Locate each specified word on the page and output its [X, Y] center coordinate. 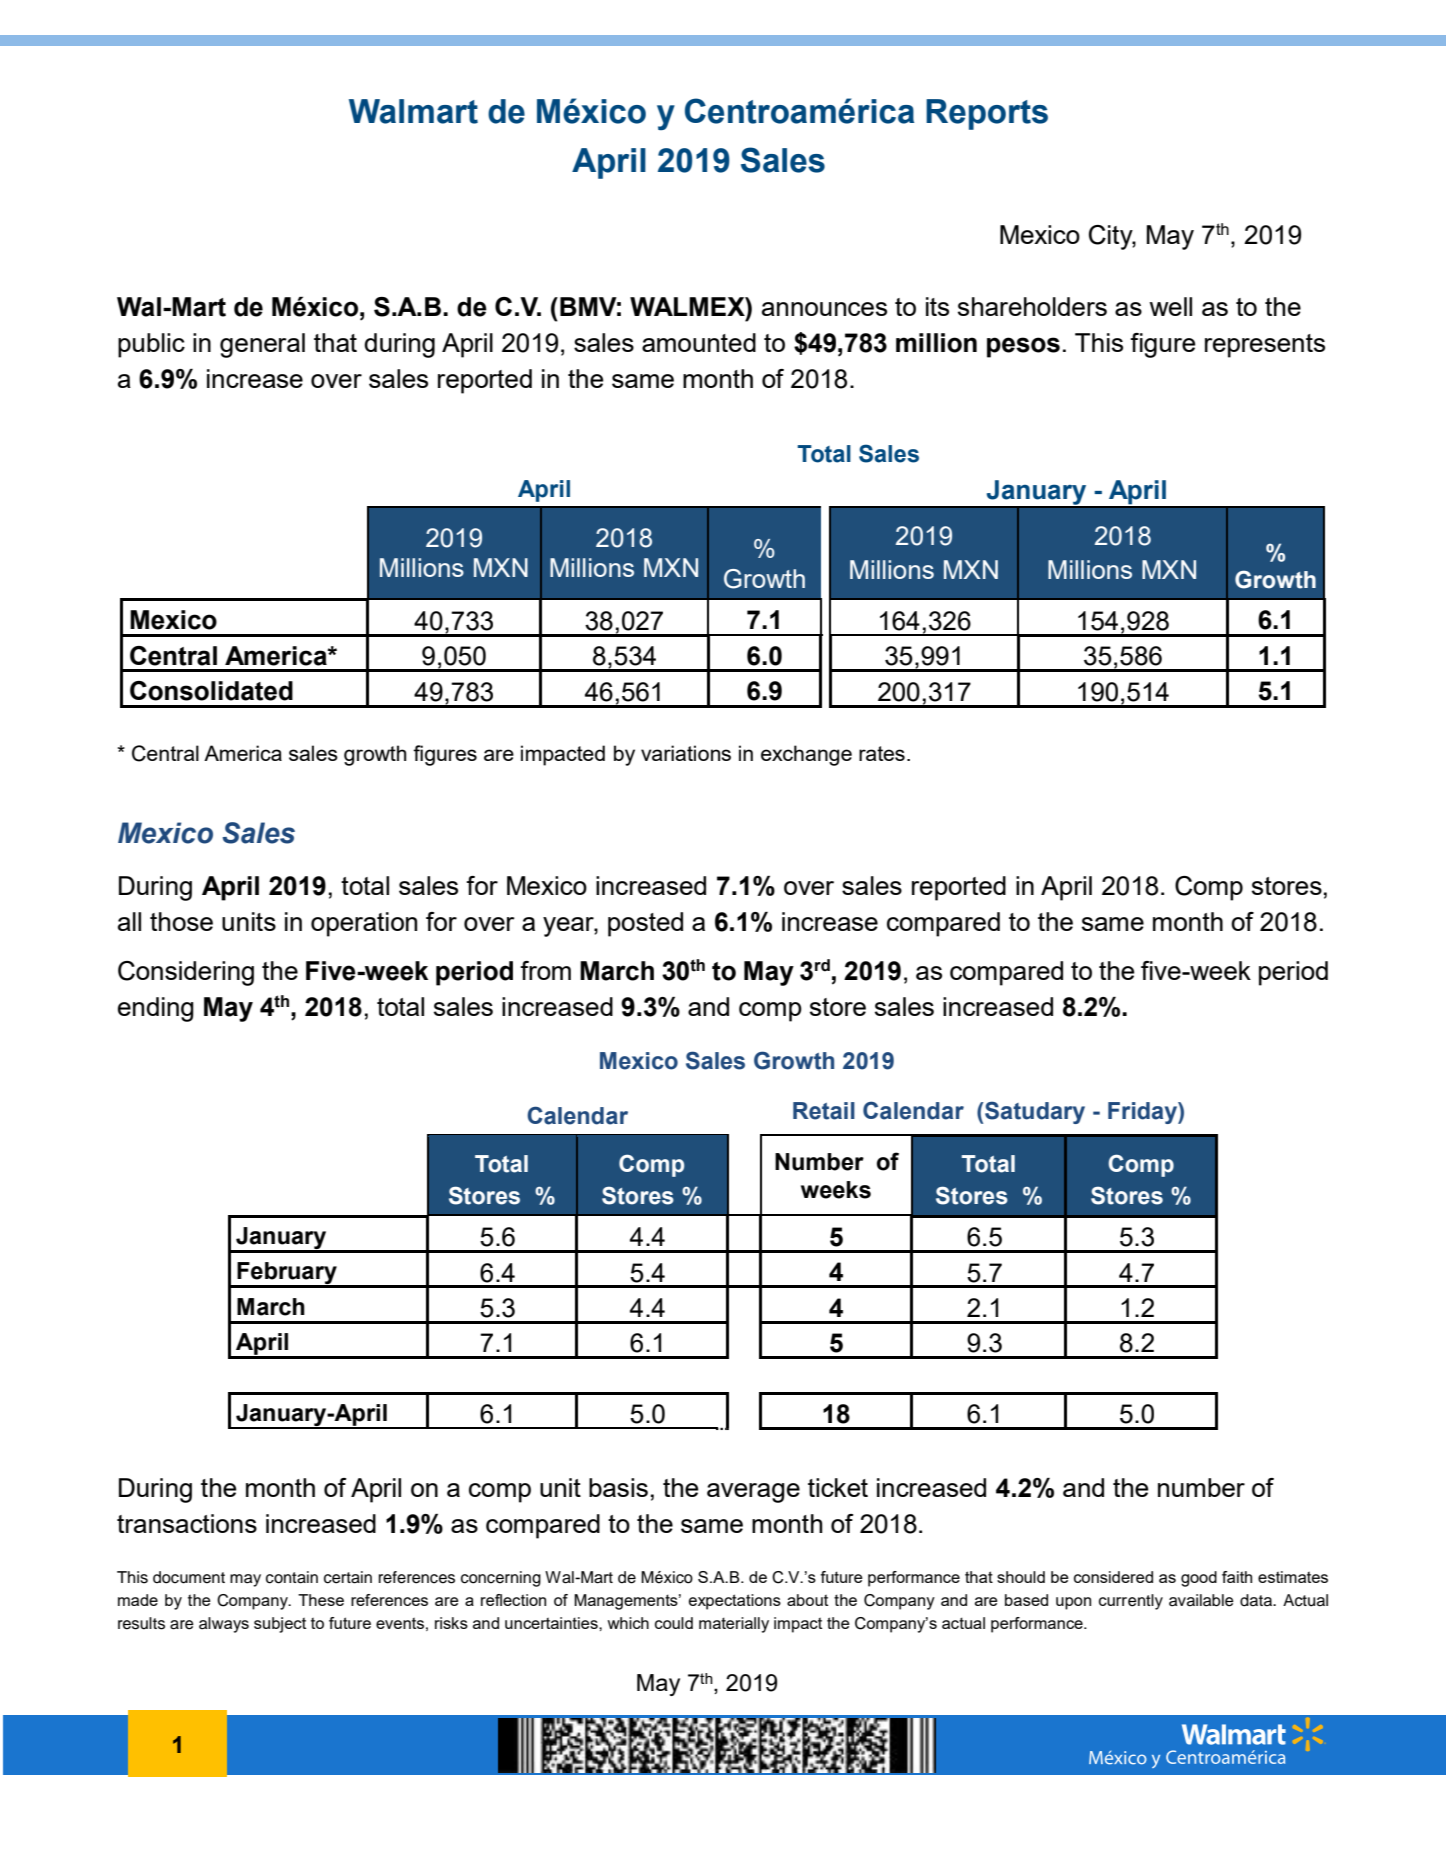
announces [824, 309]
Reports [987, 114]
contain [292, 1577]
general [262, 345]
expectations [735, 1602]
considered [1113, 1577]
